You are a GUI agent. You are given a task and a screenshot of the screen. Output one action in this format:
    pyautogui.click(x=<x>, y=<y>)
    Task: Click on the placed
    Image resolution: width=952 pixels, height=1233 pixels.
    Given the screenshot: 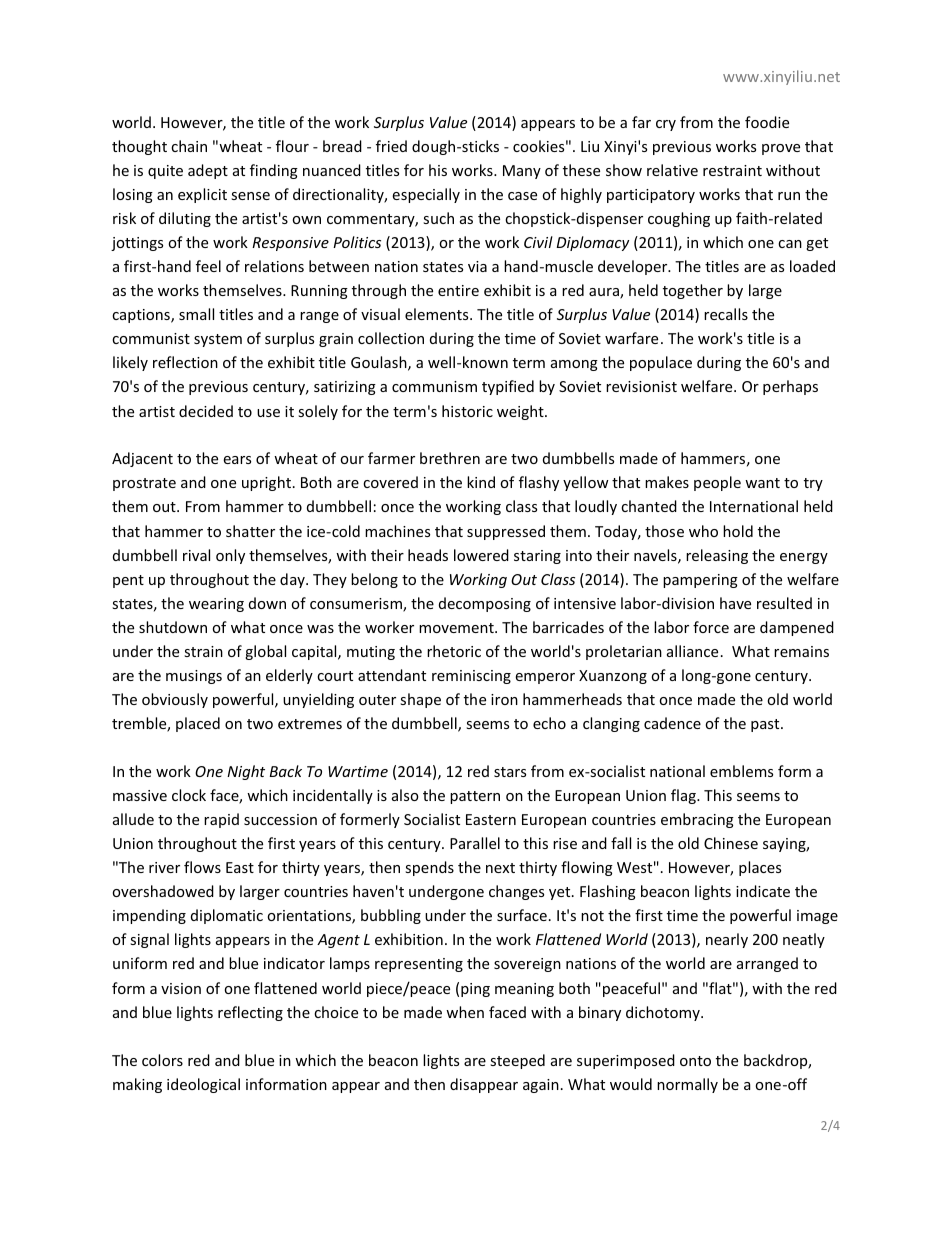 What is the action you would take?
    pyautogui.click(x=198, y=724)
